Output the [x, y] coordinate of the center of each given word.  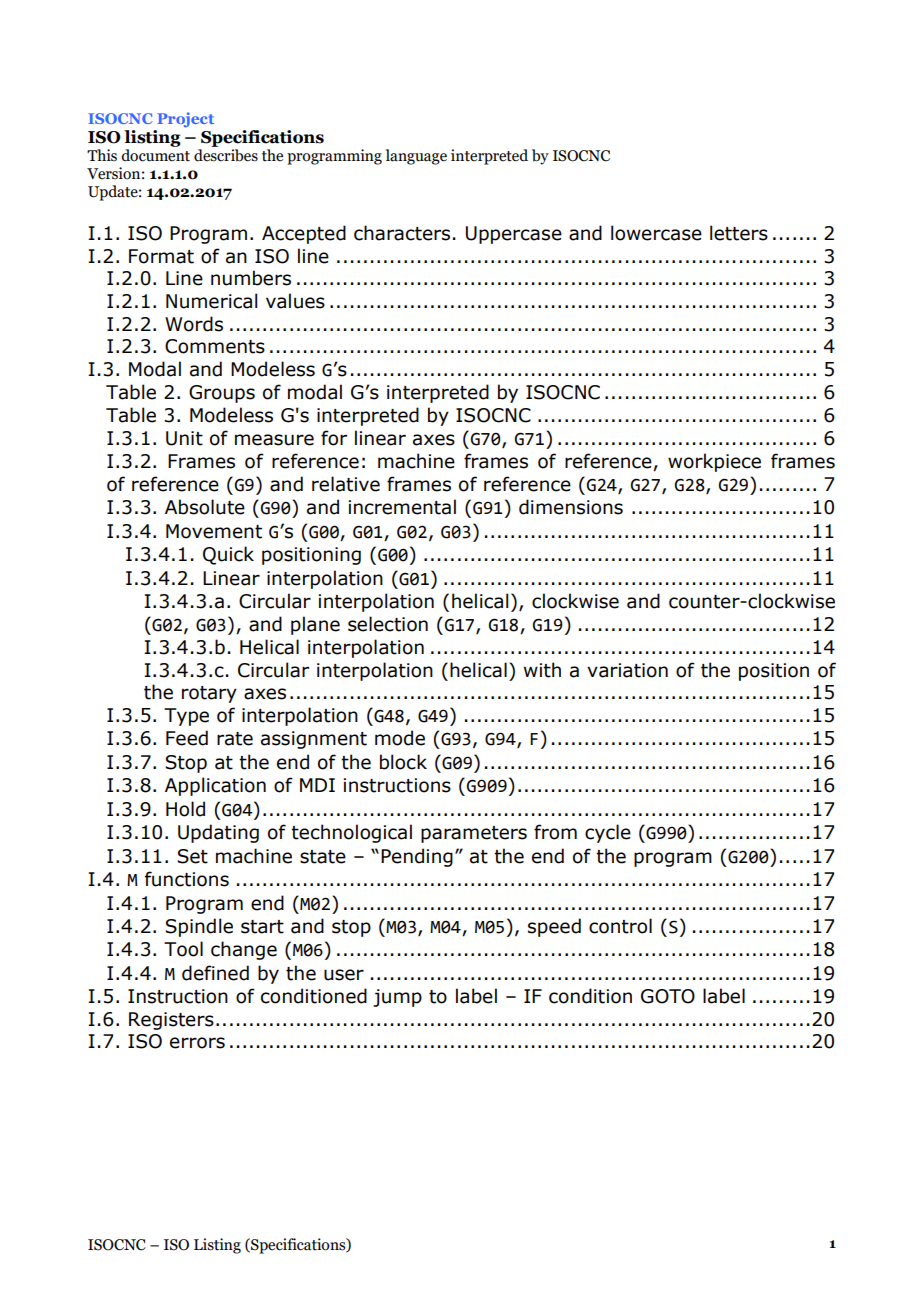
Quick [228, 555]
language [416, 157]
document [155, 155]
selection [388, 624]
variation [627, 670]
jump [397, 998]
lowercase [656, 233]
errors [197, 1043]
